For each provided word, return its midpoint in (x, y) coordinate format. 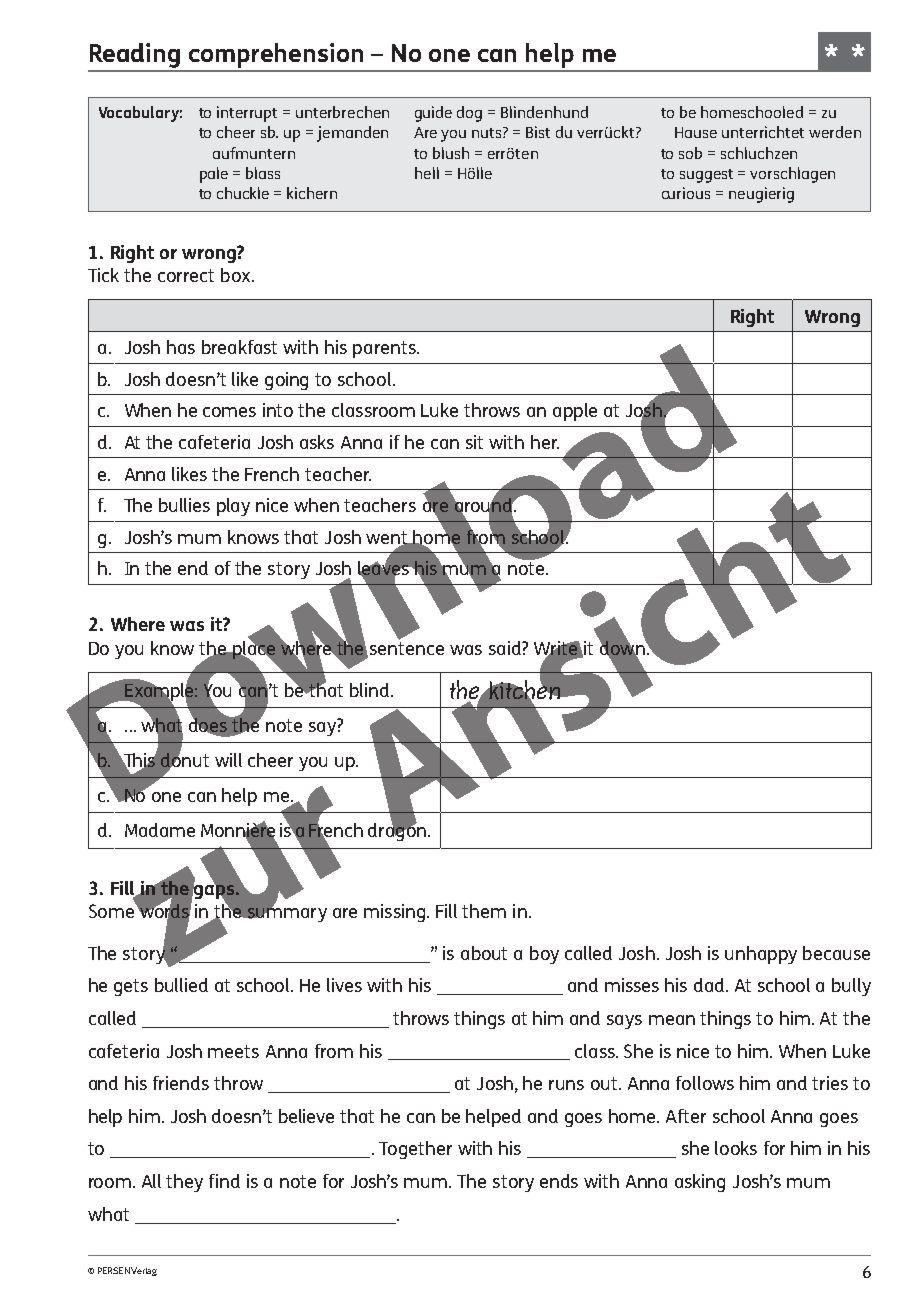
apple (575, 412)
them (484, 911)
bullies (184, 505)
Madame (160, 830)
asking (700, 1183)
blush (451, 153)
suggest (706, 176)
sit (474, 442)
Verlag (144, 1271)
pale (214, 175)
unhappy (761, 955)
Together (415, 1150)
